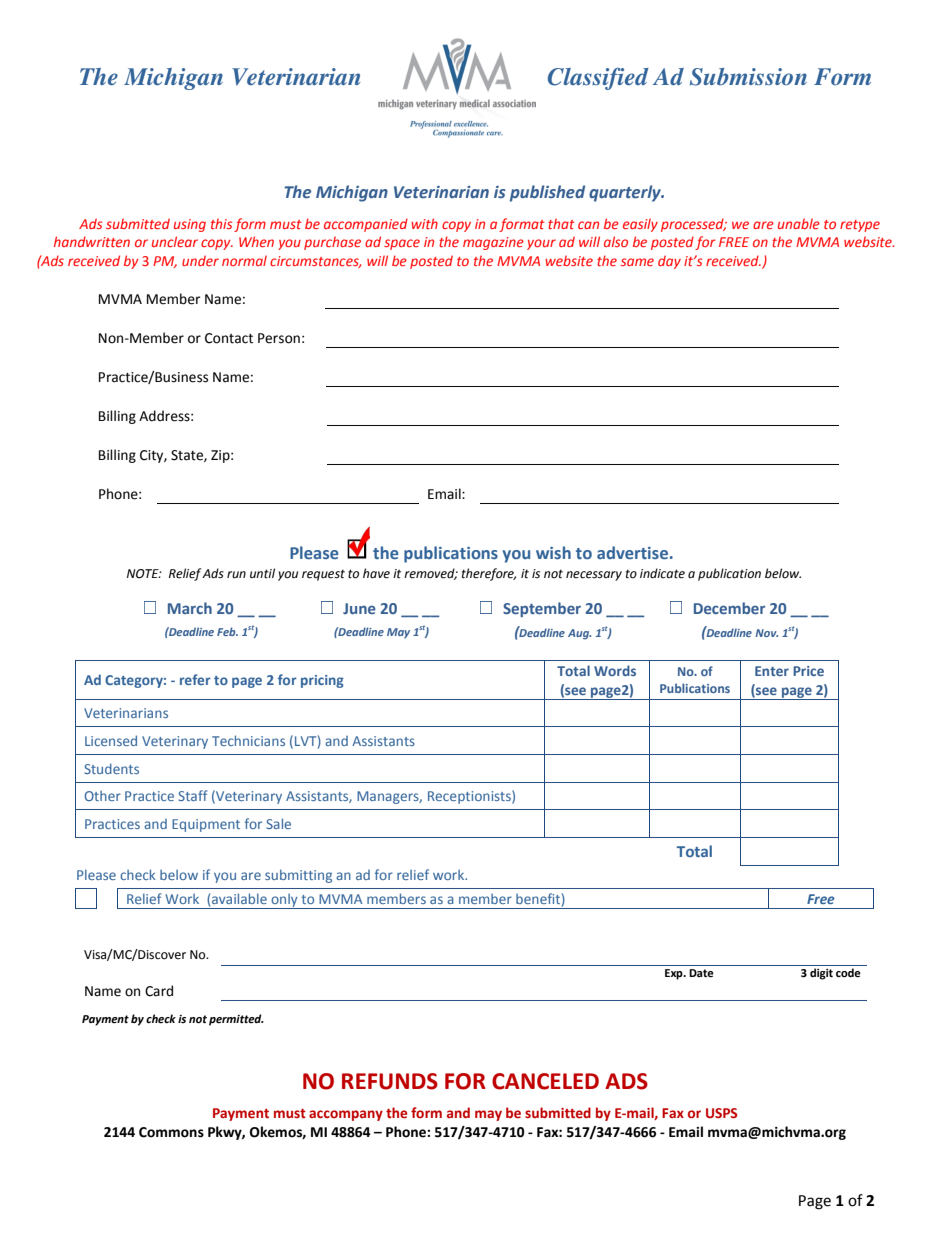 The width and height of the screenshot is (952, 1233). Describe the element at coordinates (729, 608) in the screenshot. I see `December` at that location.
